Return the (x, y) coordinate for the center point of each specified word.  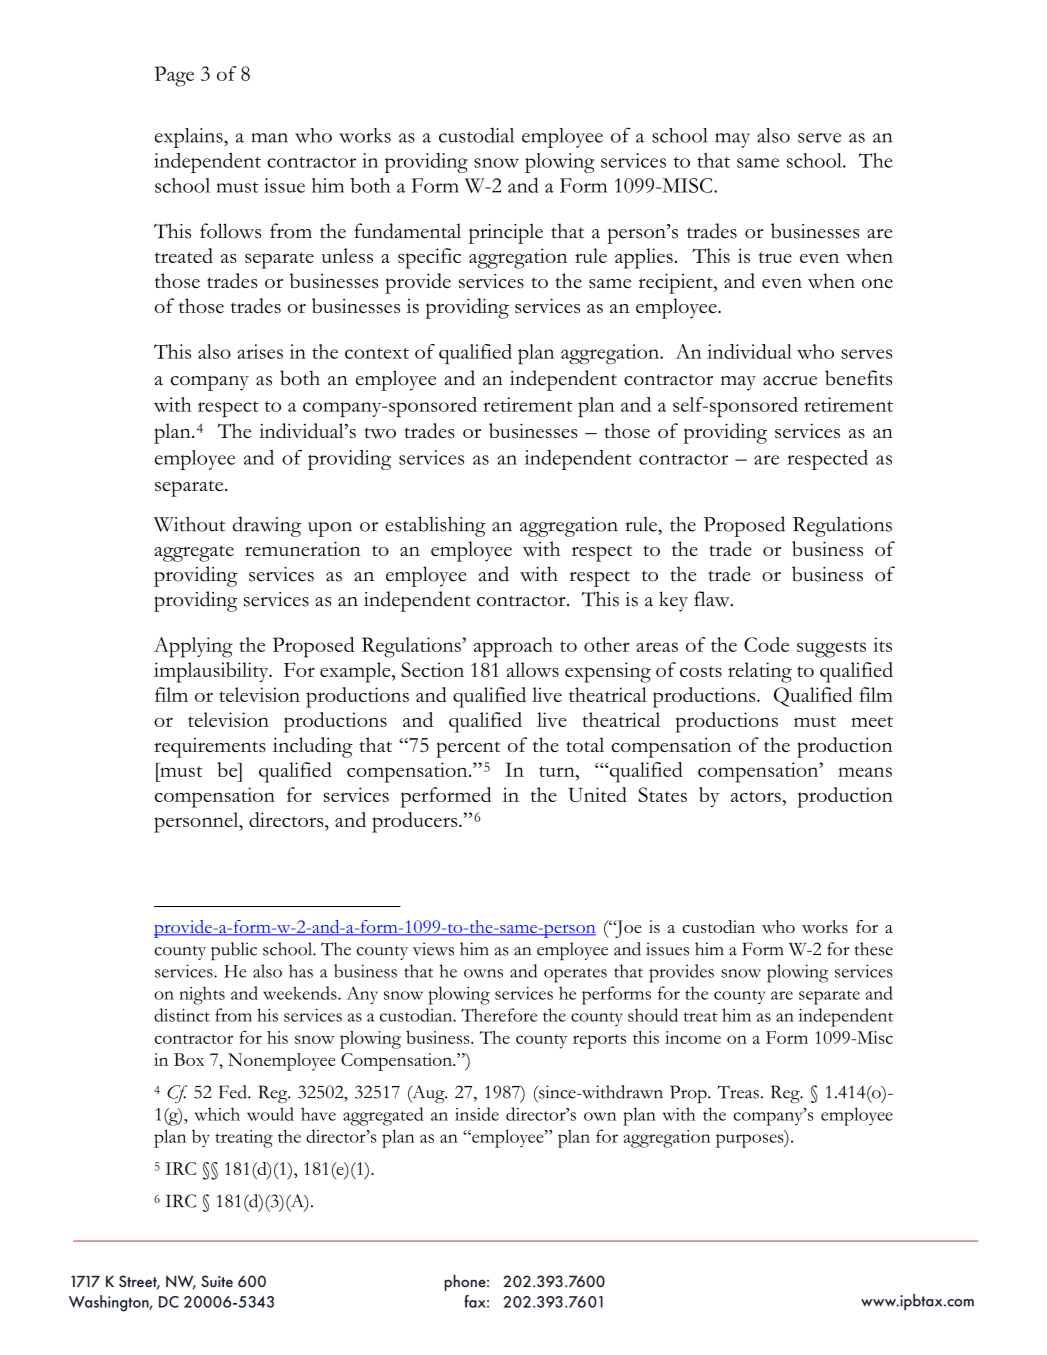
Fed (234, 1092)
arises (260, 351)
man (269, 138)
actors (757, 796)
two (380, 433)
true (775, 257)
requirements (210, 748)
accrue (790, 381)
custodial (476, 135)
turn (558, 771)
